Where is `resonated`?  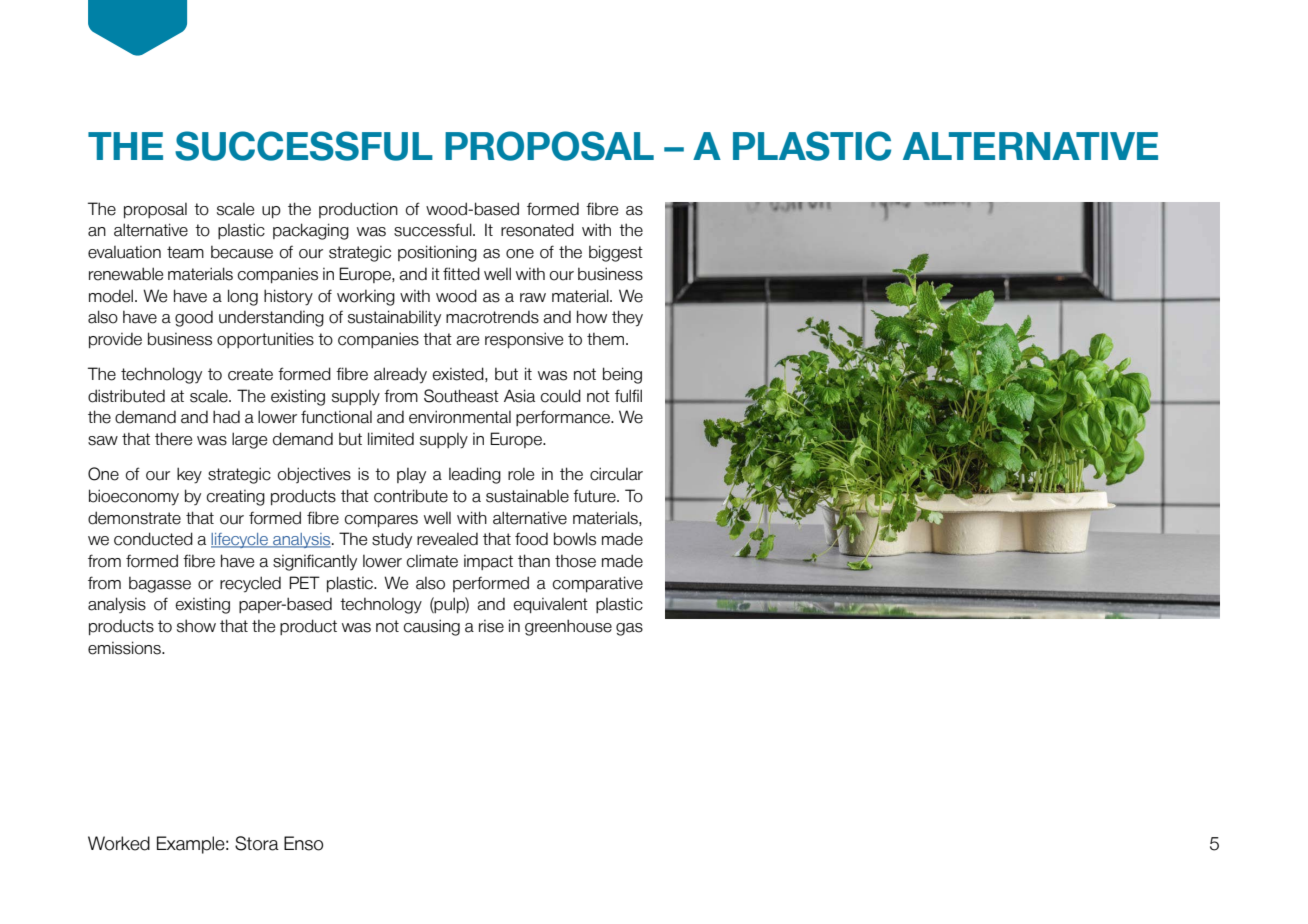
resonated is located at coordinates (537, 230).
